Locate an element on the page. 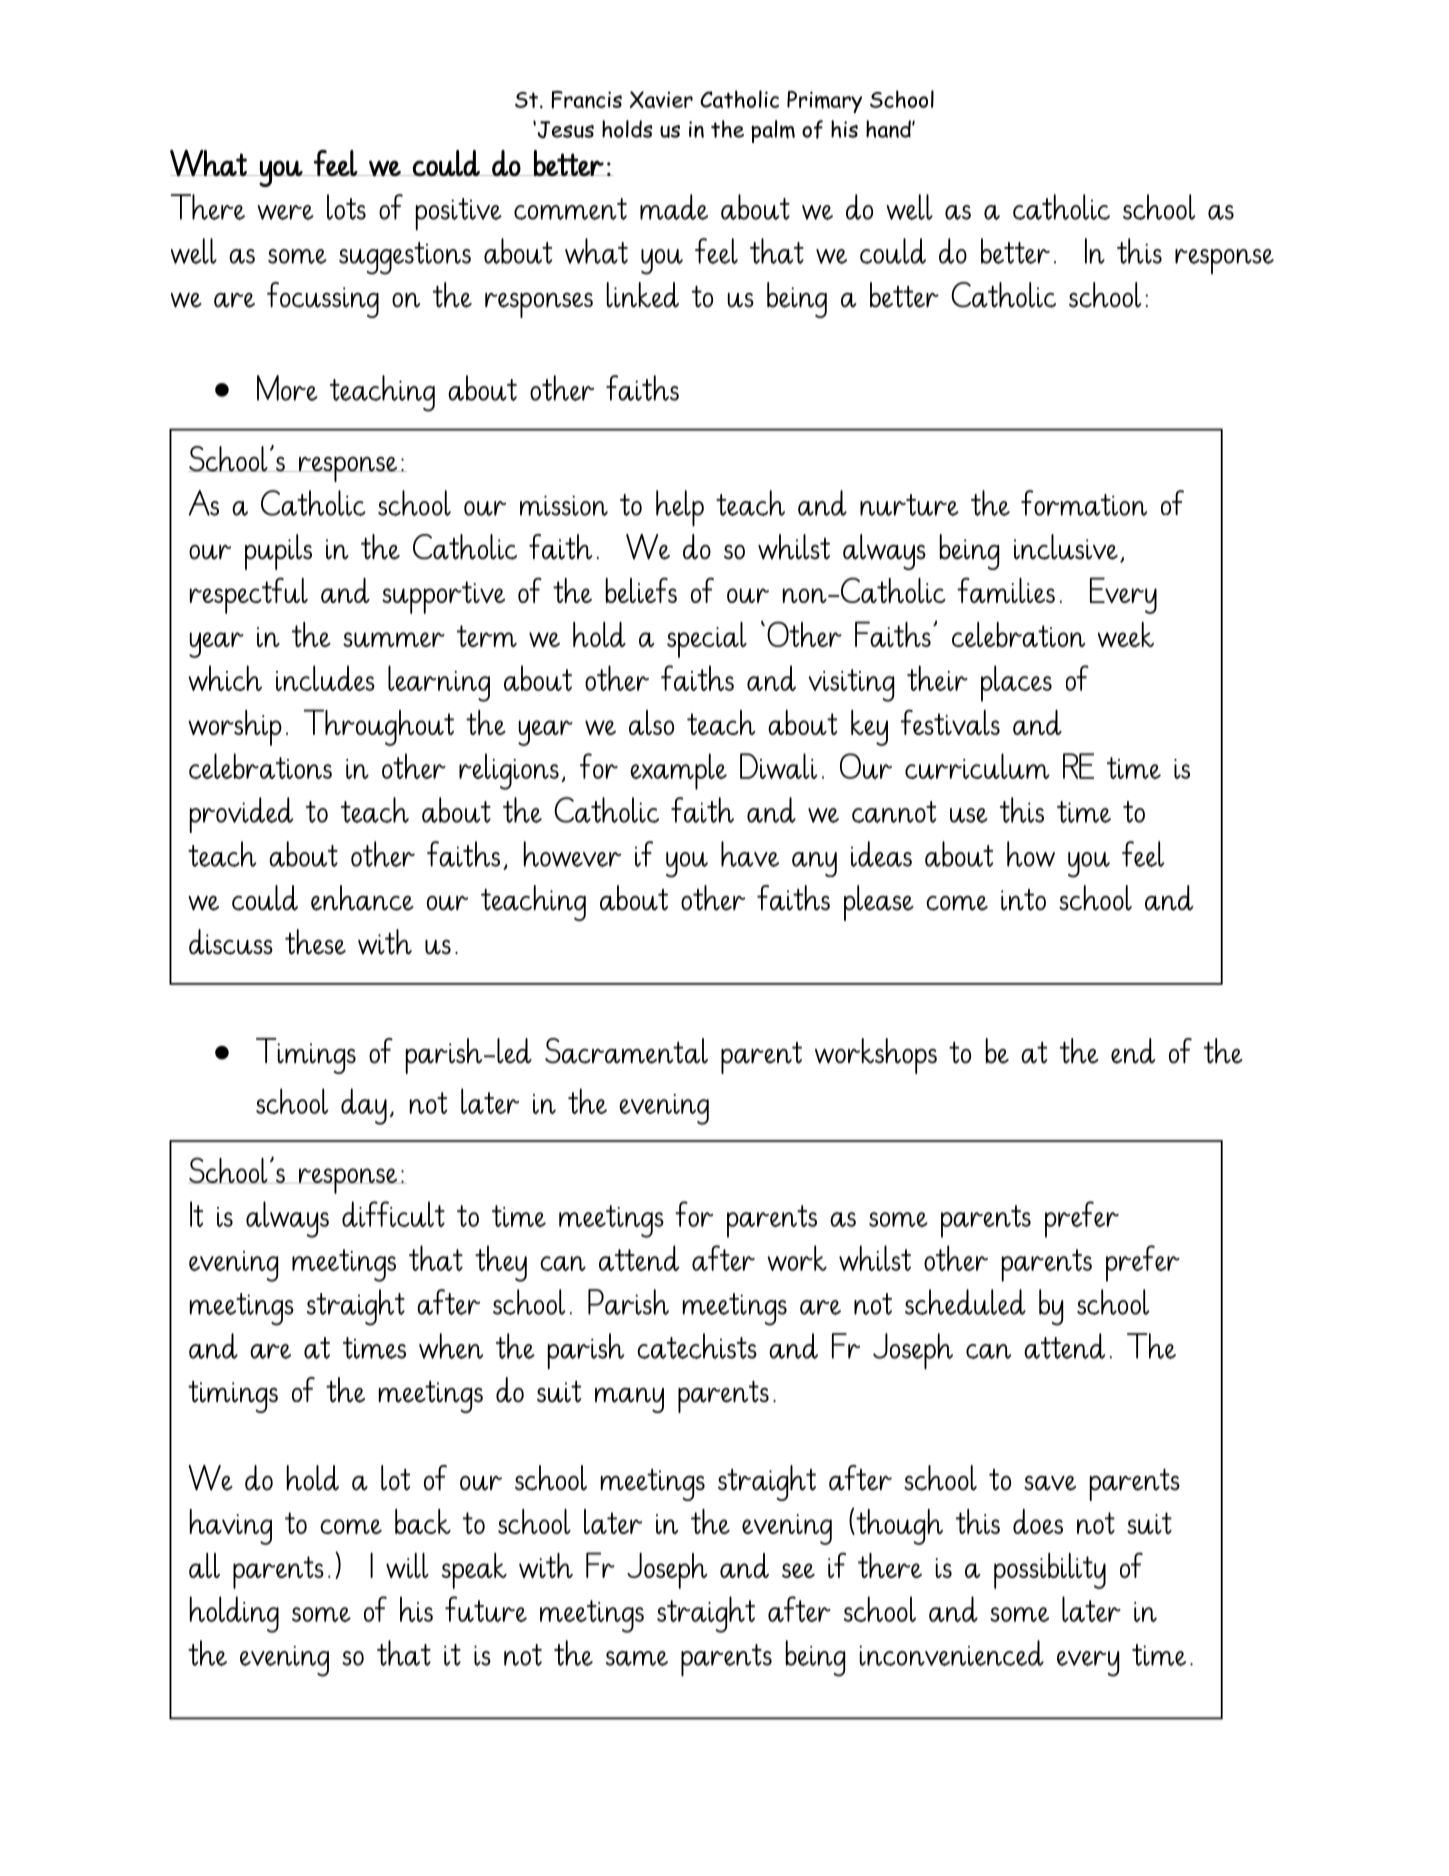  will is located at coordinates (407, 1565).
